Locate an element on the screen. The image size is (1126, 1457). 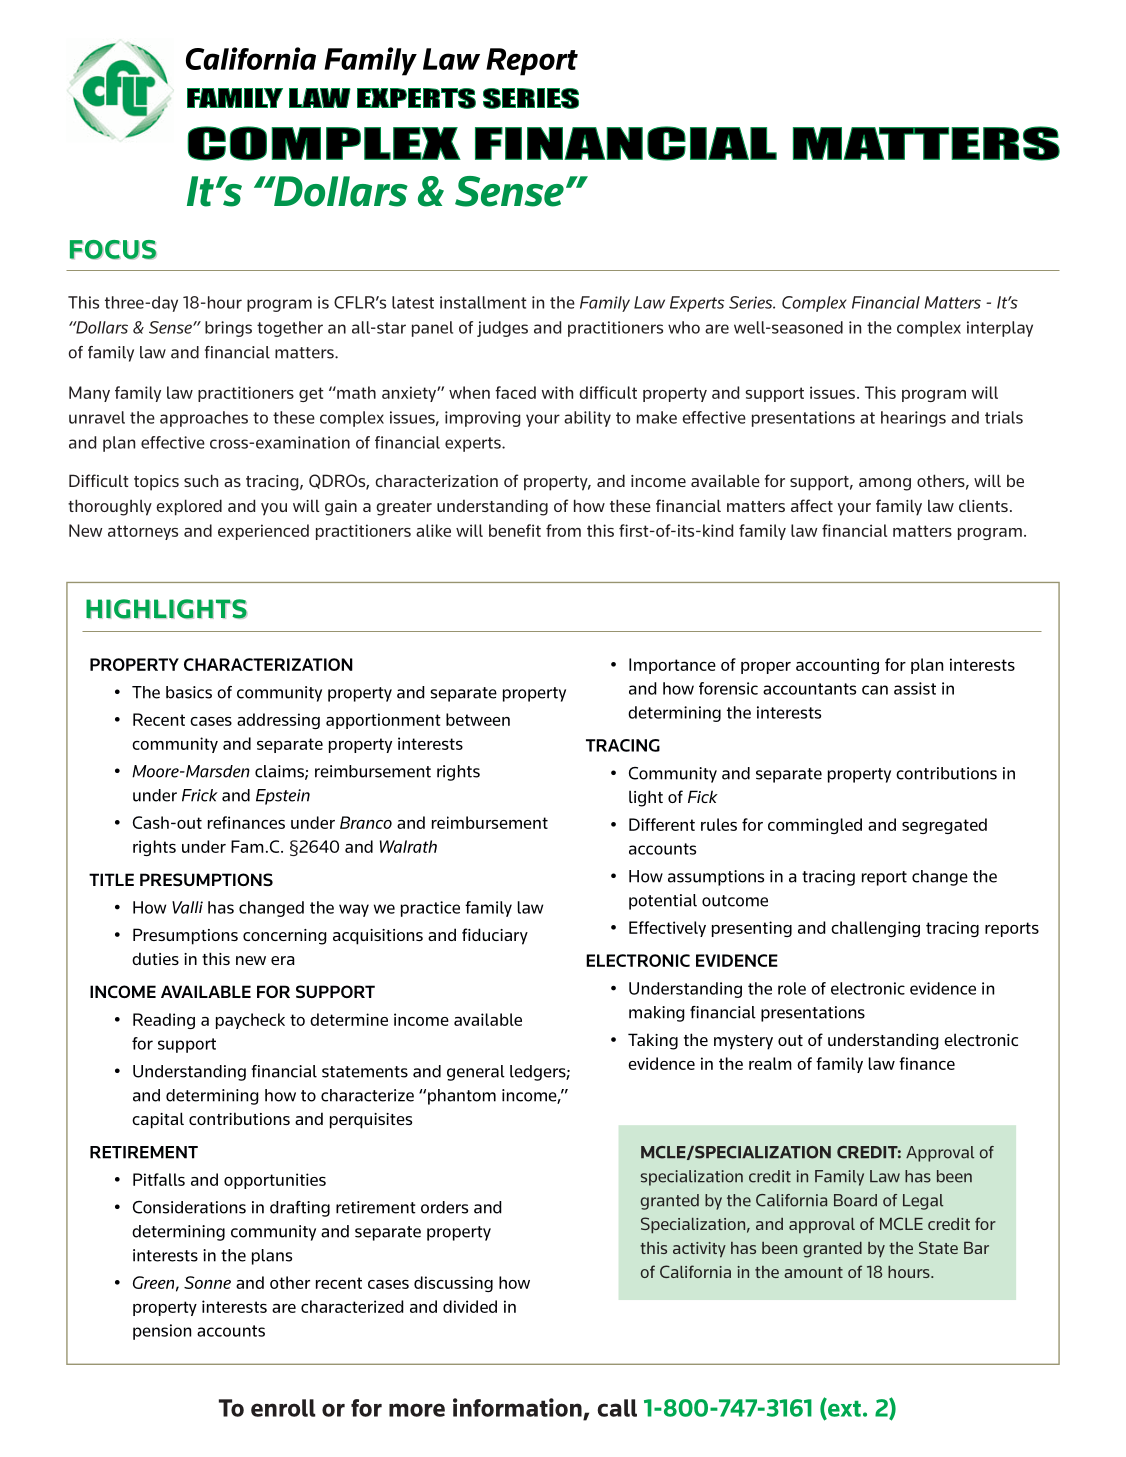
Sense is located at coordinates (171, 327).
